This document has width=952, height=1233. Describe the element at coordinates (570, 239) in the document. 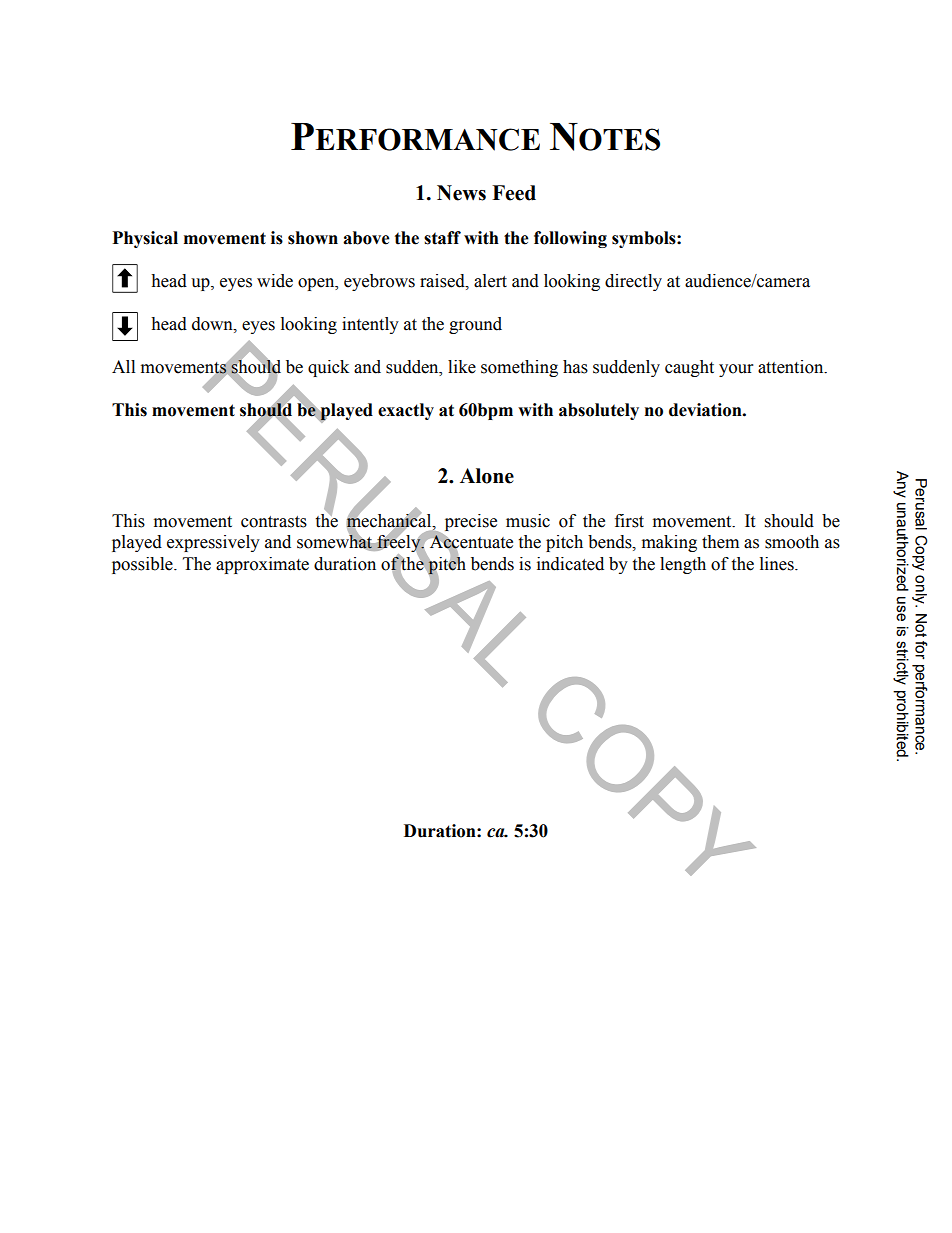

I see `following` at that location.
